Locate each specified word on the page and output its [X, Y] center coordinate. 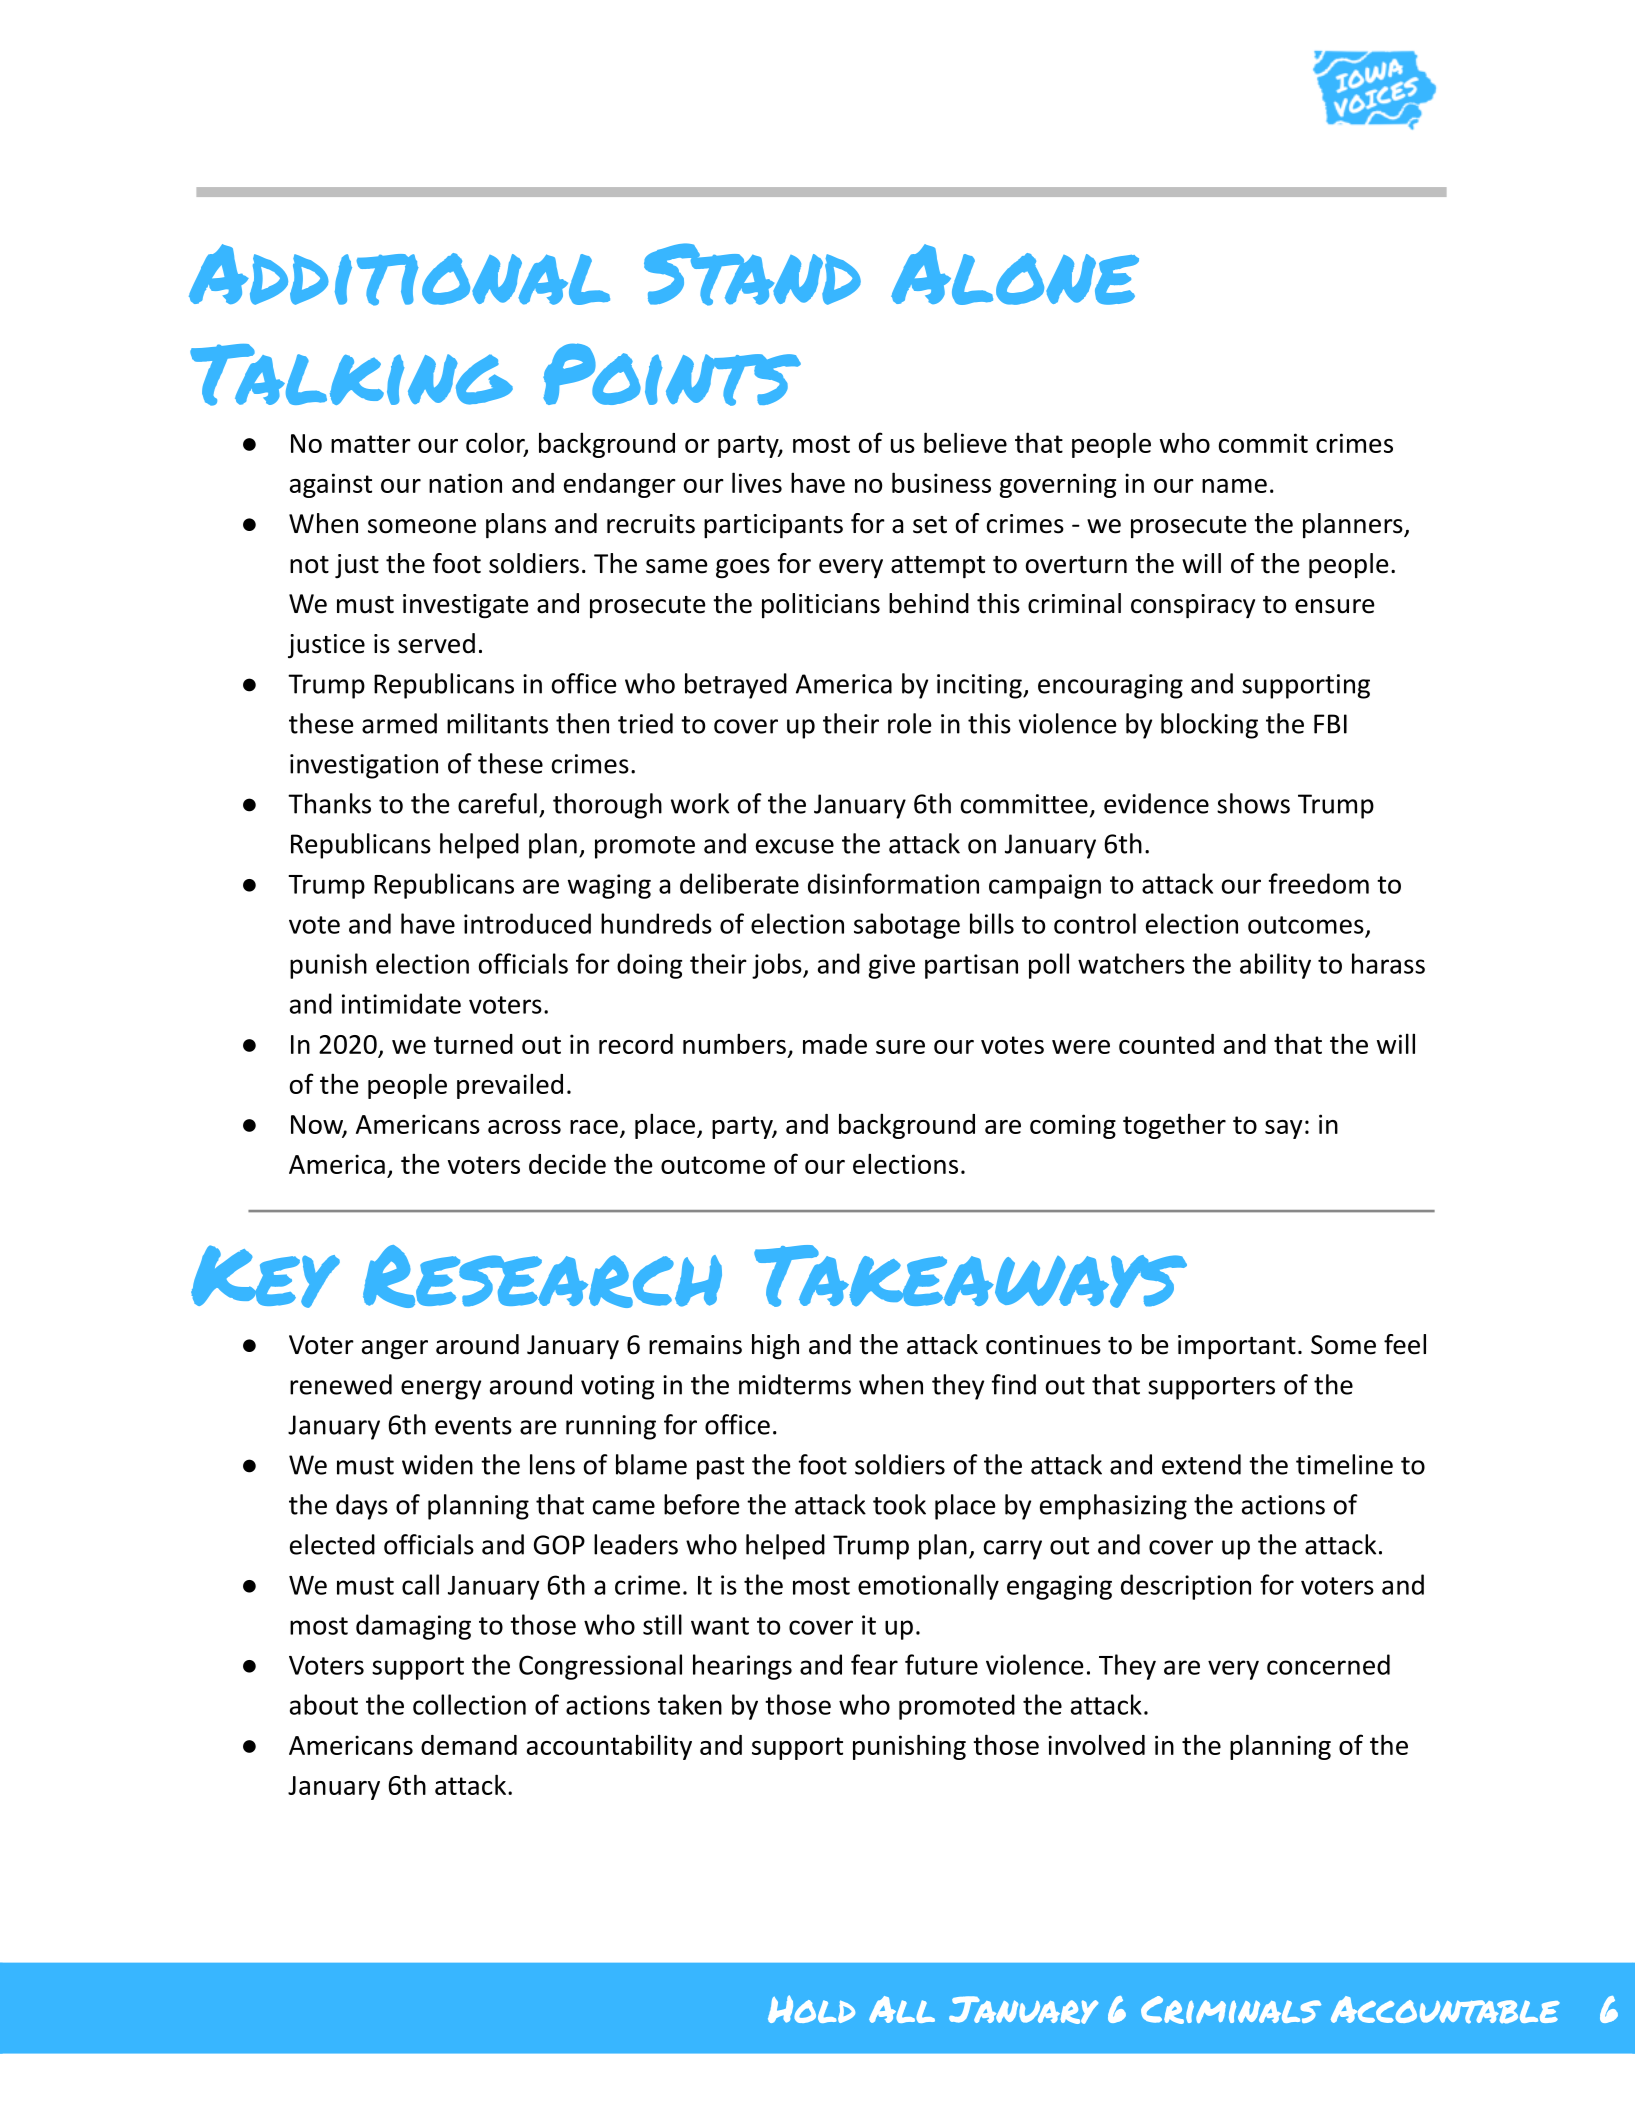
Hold [811, 2009]
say [1284, 1129]
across [524, 1127]
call [420, 1584]
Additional [399, 275]
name [1234, 486]
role [910, 723]
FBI [1330, 724]
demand [469, 1745]
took [899, 1504]
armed [399, 723]
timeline [1344, 1464]
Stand [752, 274]
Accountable [1445, 2010]
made [835, 1044]
